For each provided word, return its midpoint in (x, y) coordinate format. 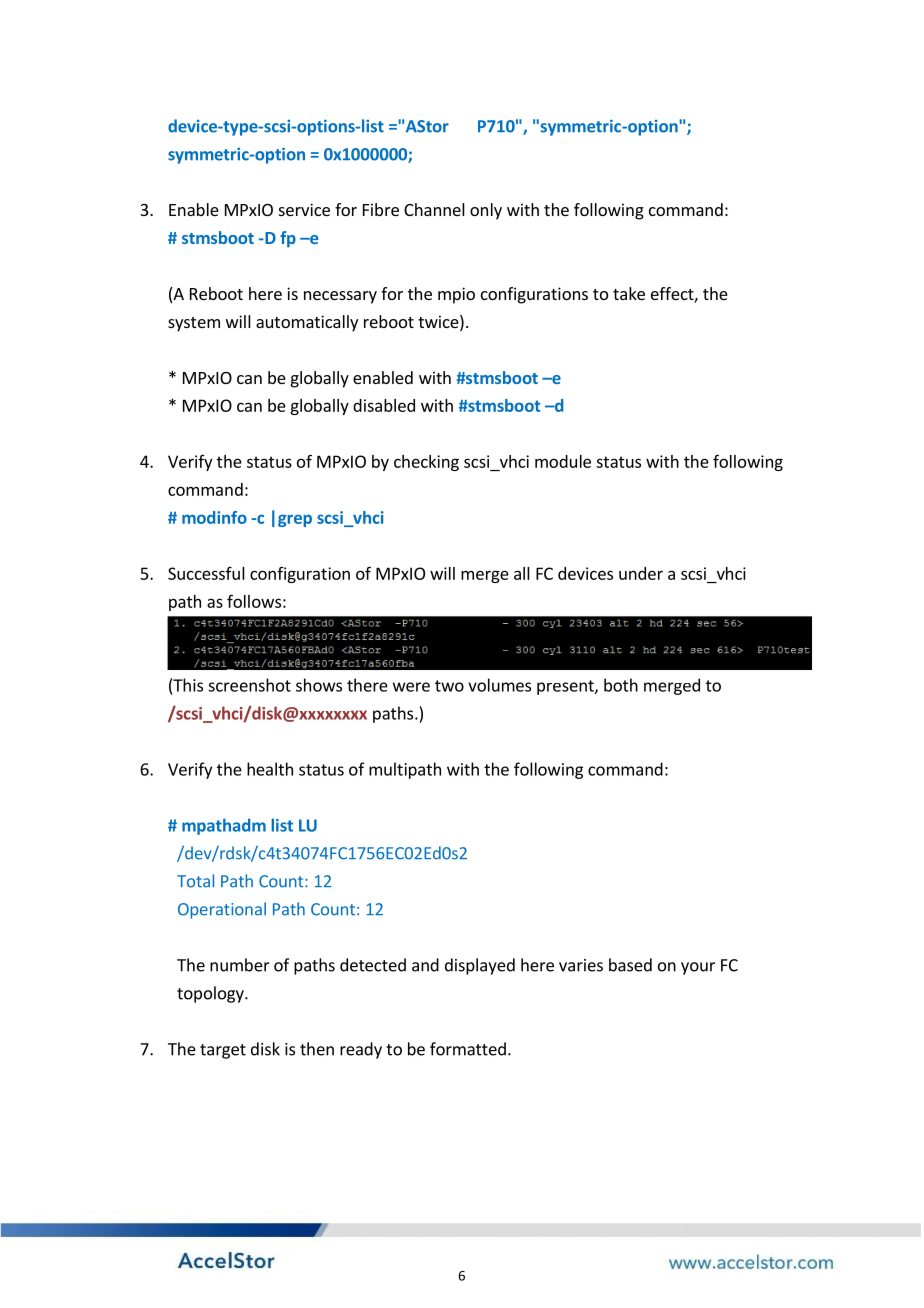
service (304, 209)
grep (295, 520)
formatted (468, 1049)
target (223, 1051)
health (270, 769)
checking (426, 463)
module (563, 461)
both (621, 685)
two (449, 686)
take (629, 293)
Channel (434, 209)
